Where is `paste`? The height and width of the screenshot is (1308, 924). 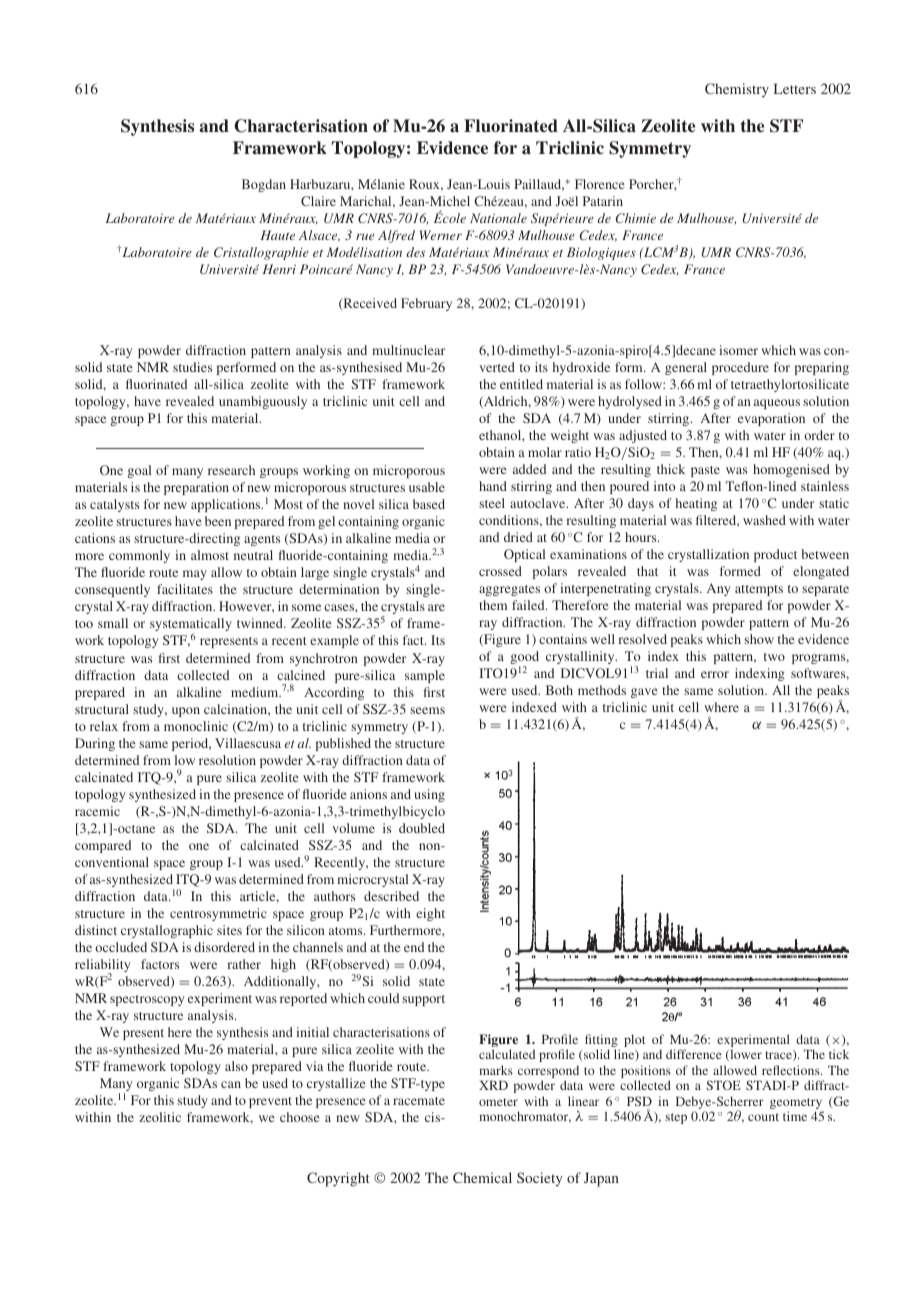 paste is located at coordinates (705, 471).
